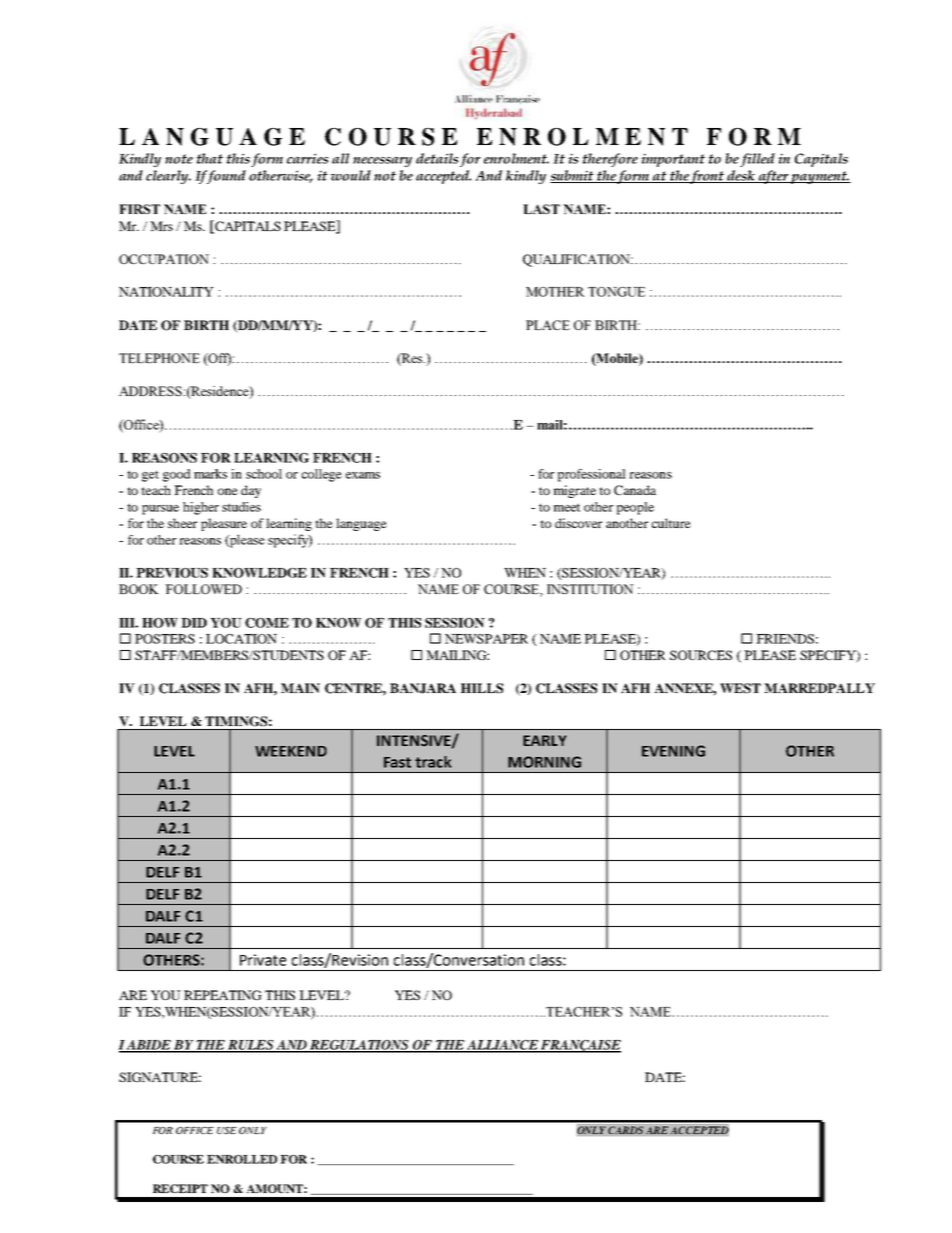 The height and width of the screenshot is (1233, 952). Describe the element at coordinates (482, 688) in the screenshot. I see `HILLS` at that location.
